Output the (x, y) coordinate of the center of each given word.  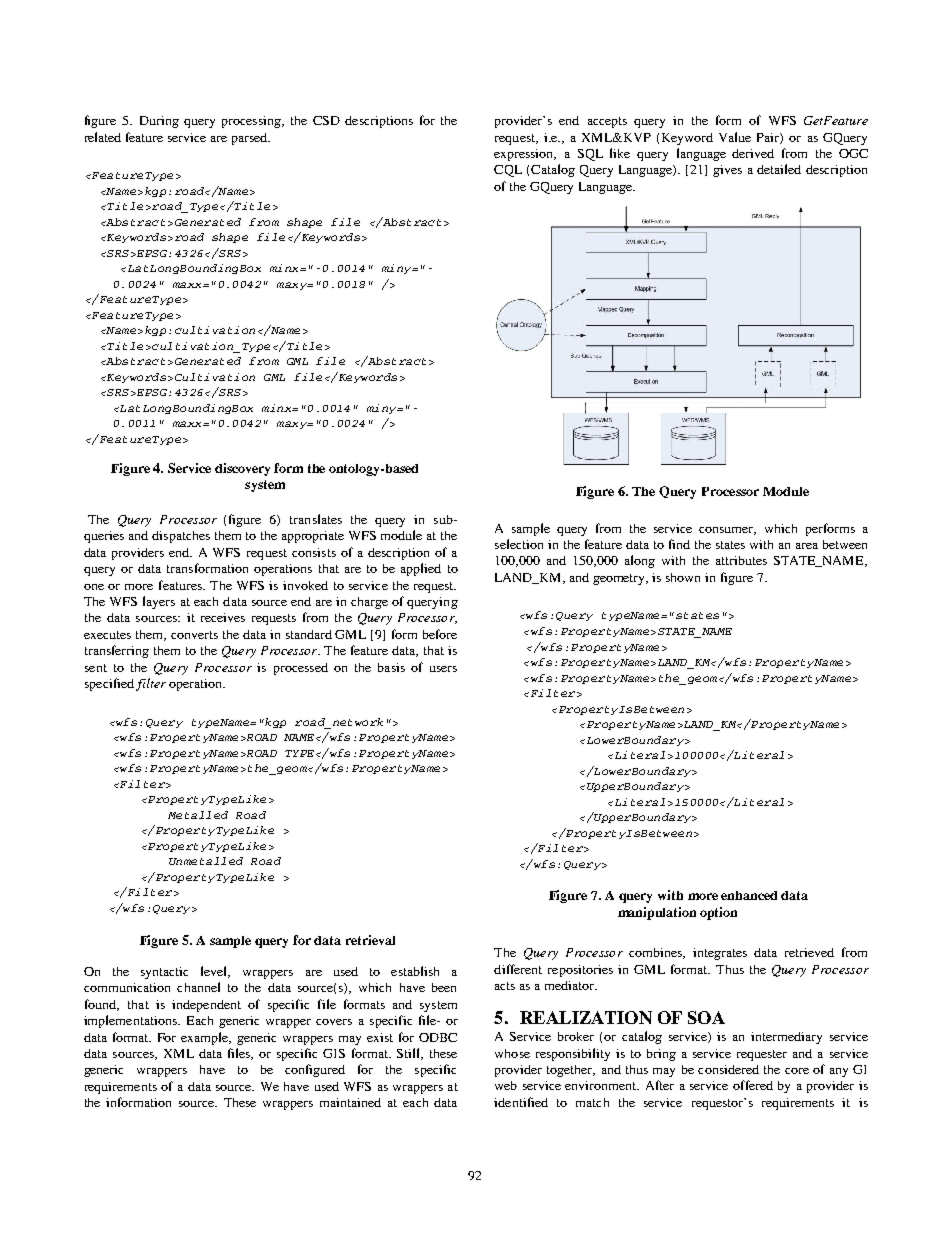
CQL (508, 171)
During (159, 122)
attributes (741, 560)
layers (159, 602)
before (440, 634)
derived (753, 153)
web (506, 1085)
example (206, 1038)
